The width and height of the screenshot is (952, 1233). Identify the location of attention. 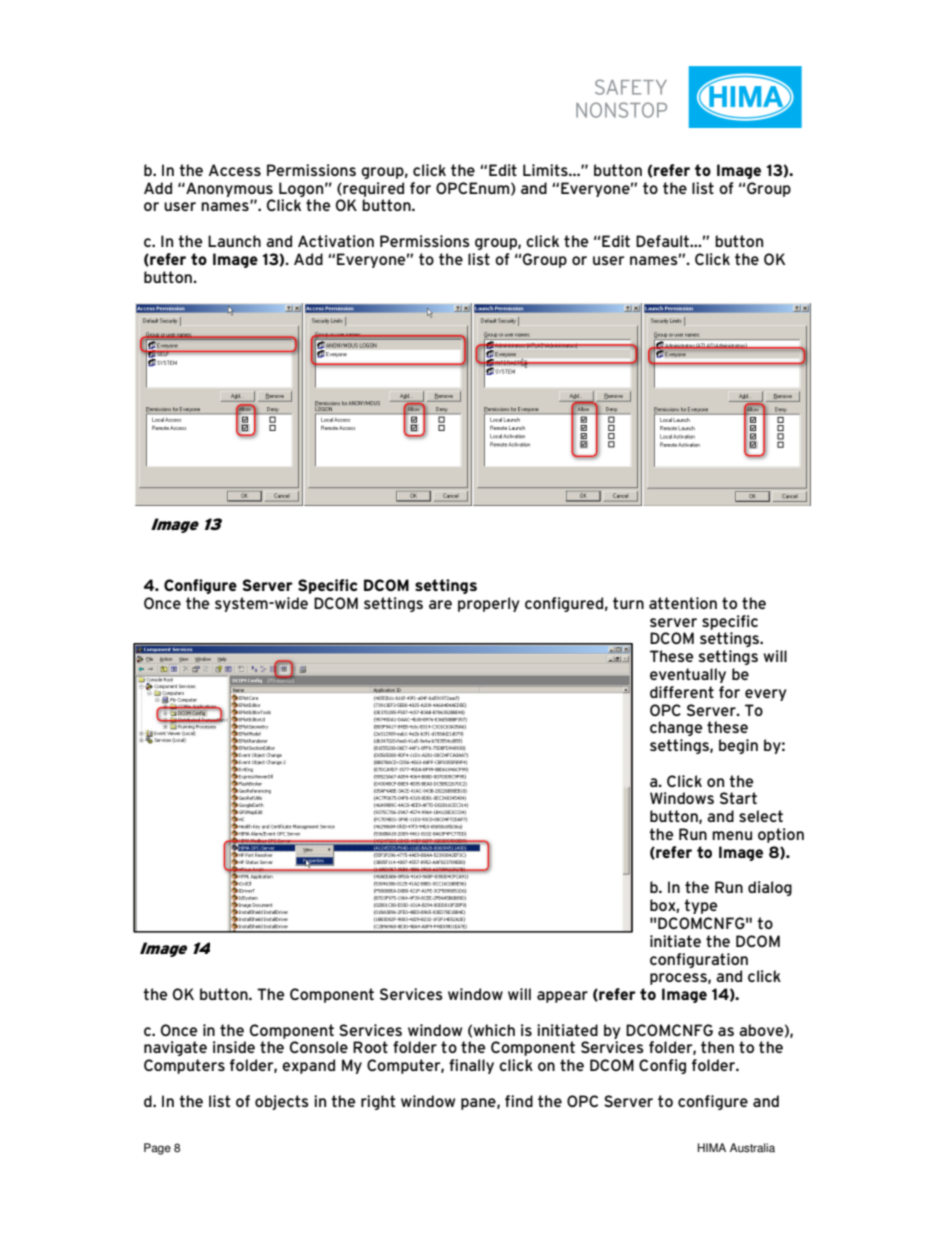
(683, 603).
